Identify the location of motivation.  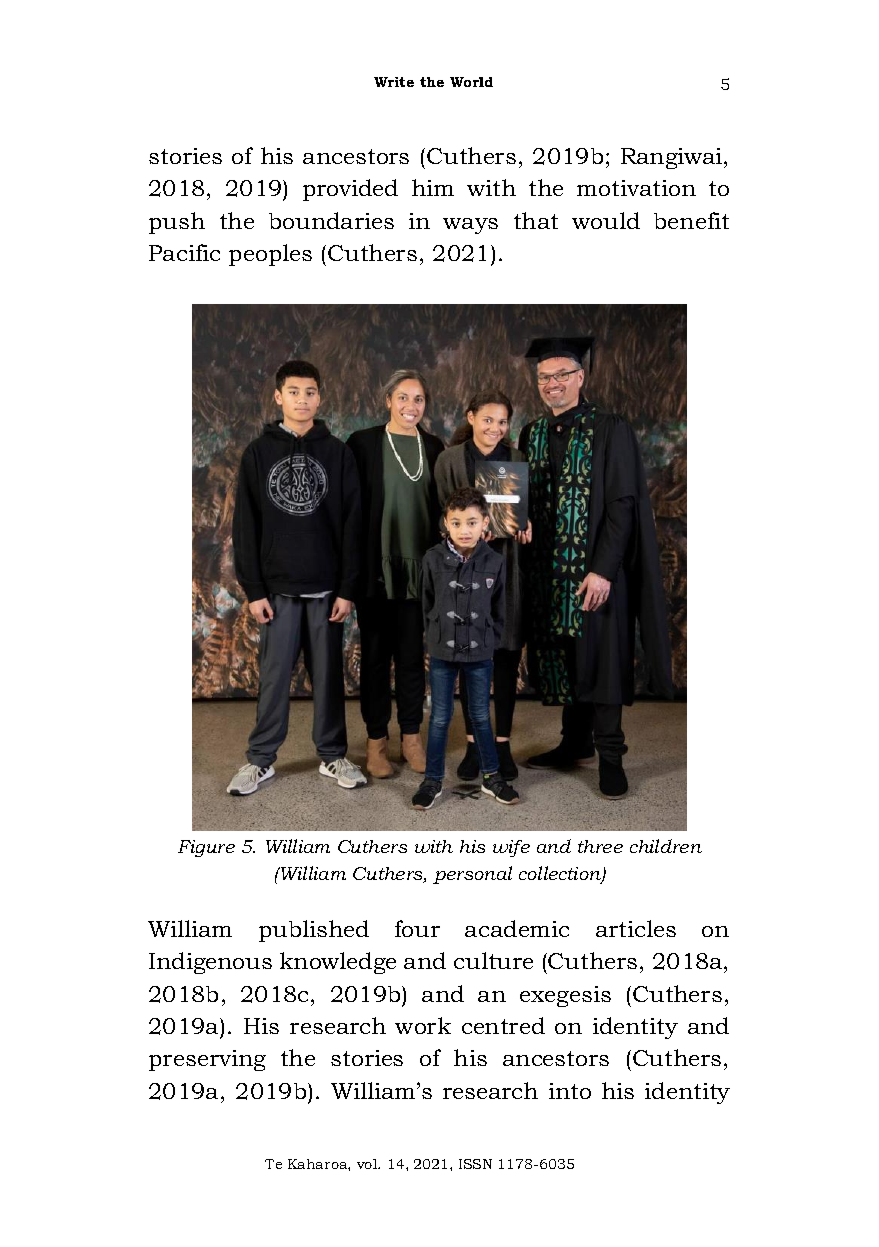
(636, 188).
